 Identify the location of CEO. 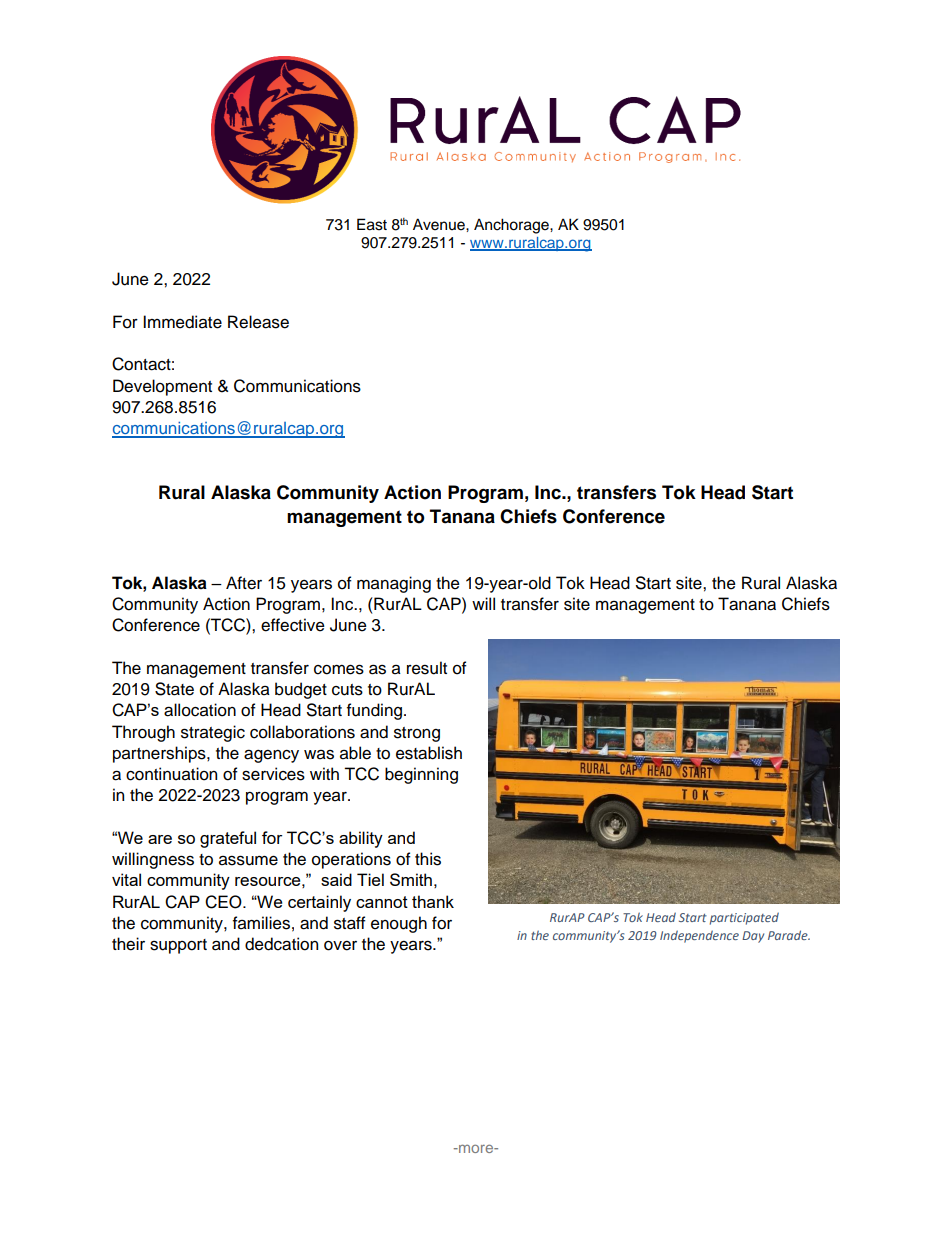
(224, 902).
